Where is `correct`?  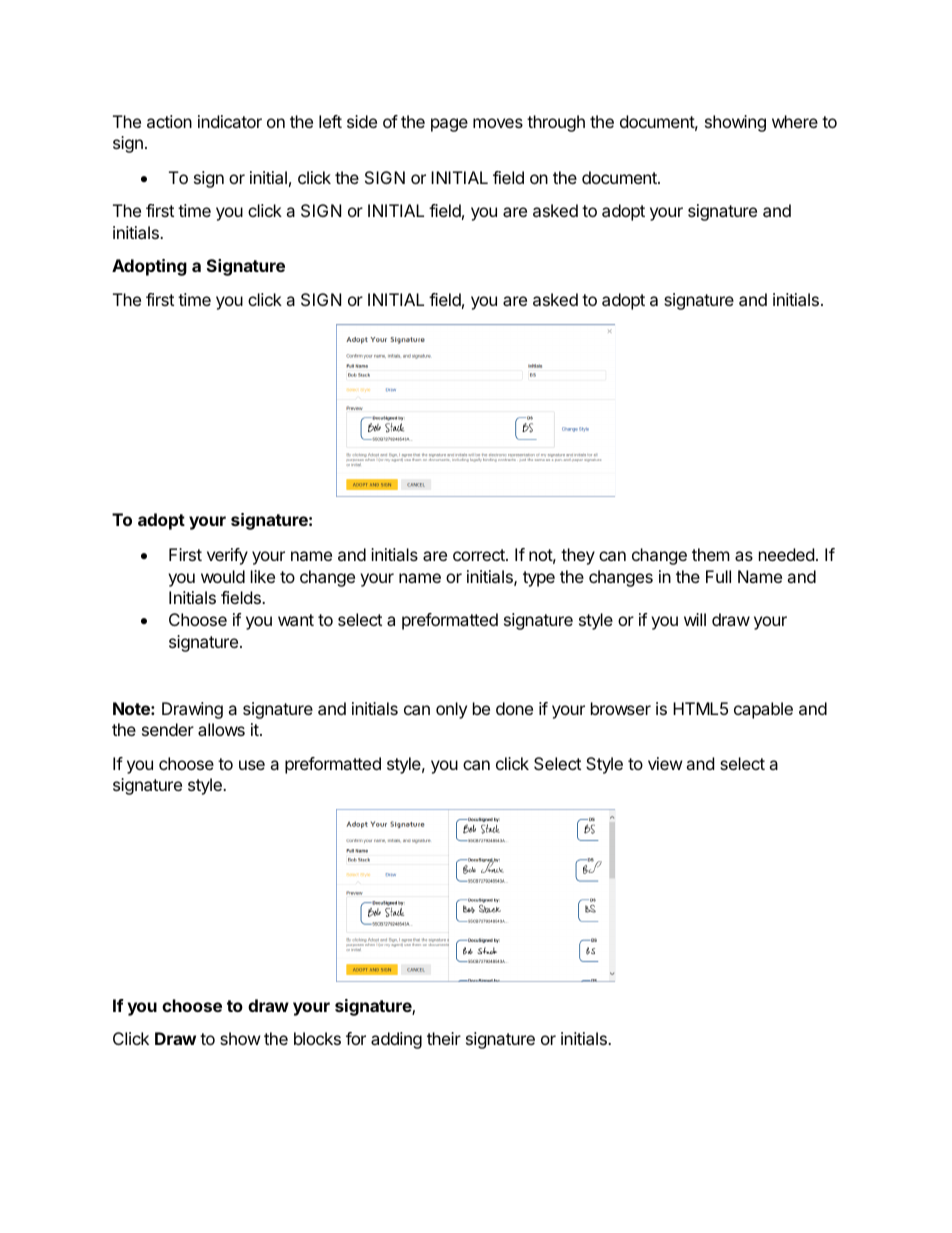 correct is located at coordinates (480, 555).
